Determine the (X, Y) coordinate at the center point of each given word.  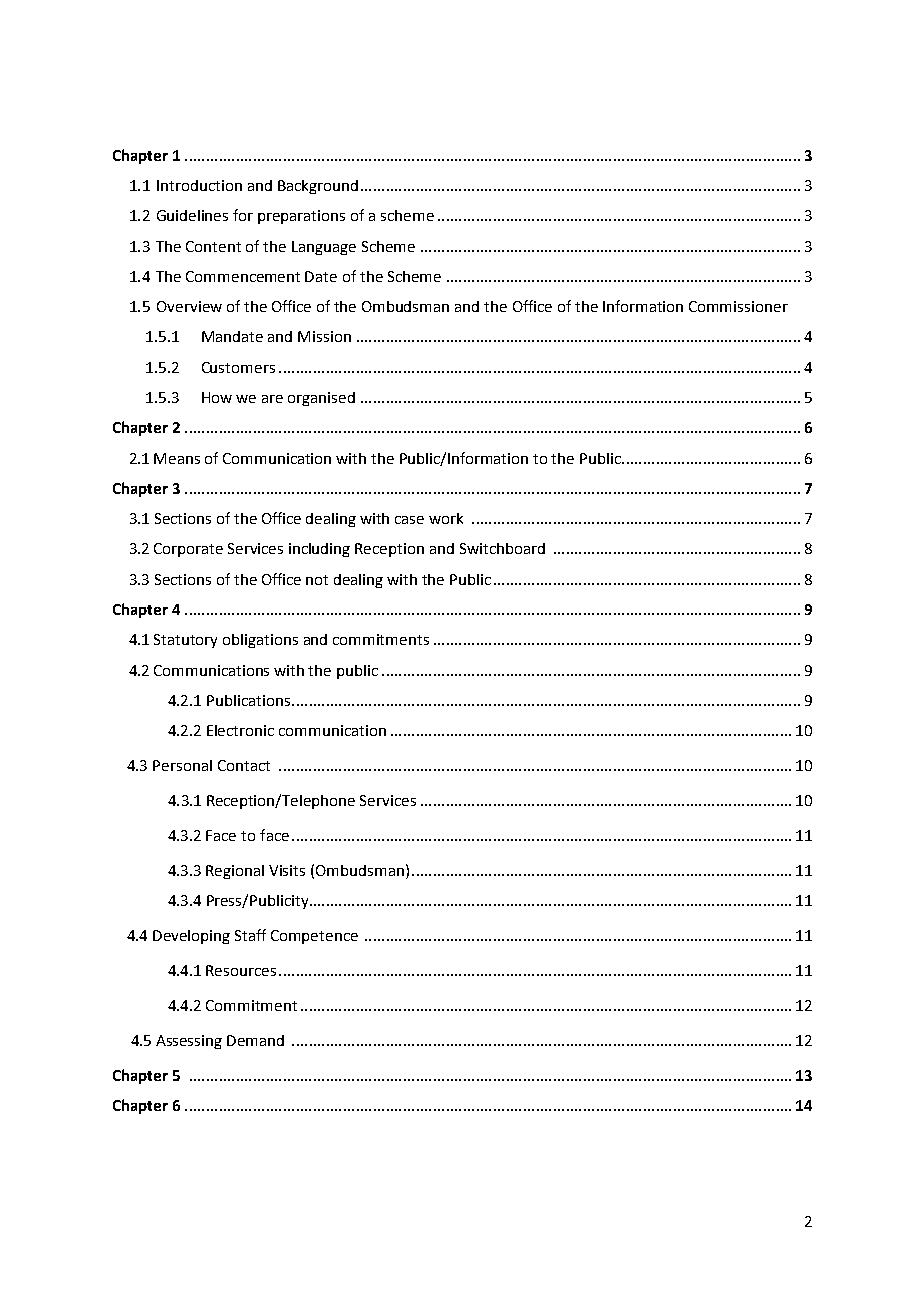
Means (177, 458)
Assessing (189, 1042)
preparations (301, 217)
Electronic (240, 730)
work (446, 518)
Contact (244, 765)
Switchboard (502, 548)
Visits (287, 870)
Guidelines (192, 215)
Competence (314, 937)
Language (324, 248)
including (319, 550)
